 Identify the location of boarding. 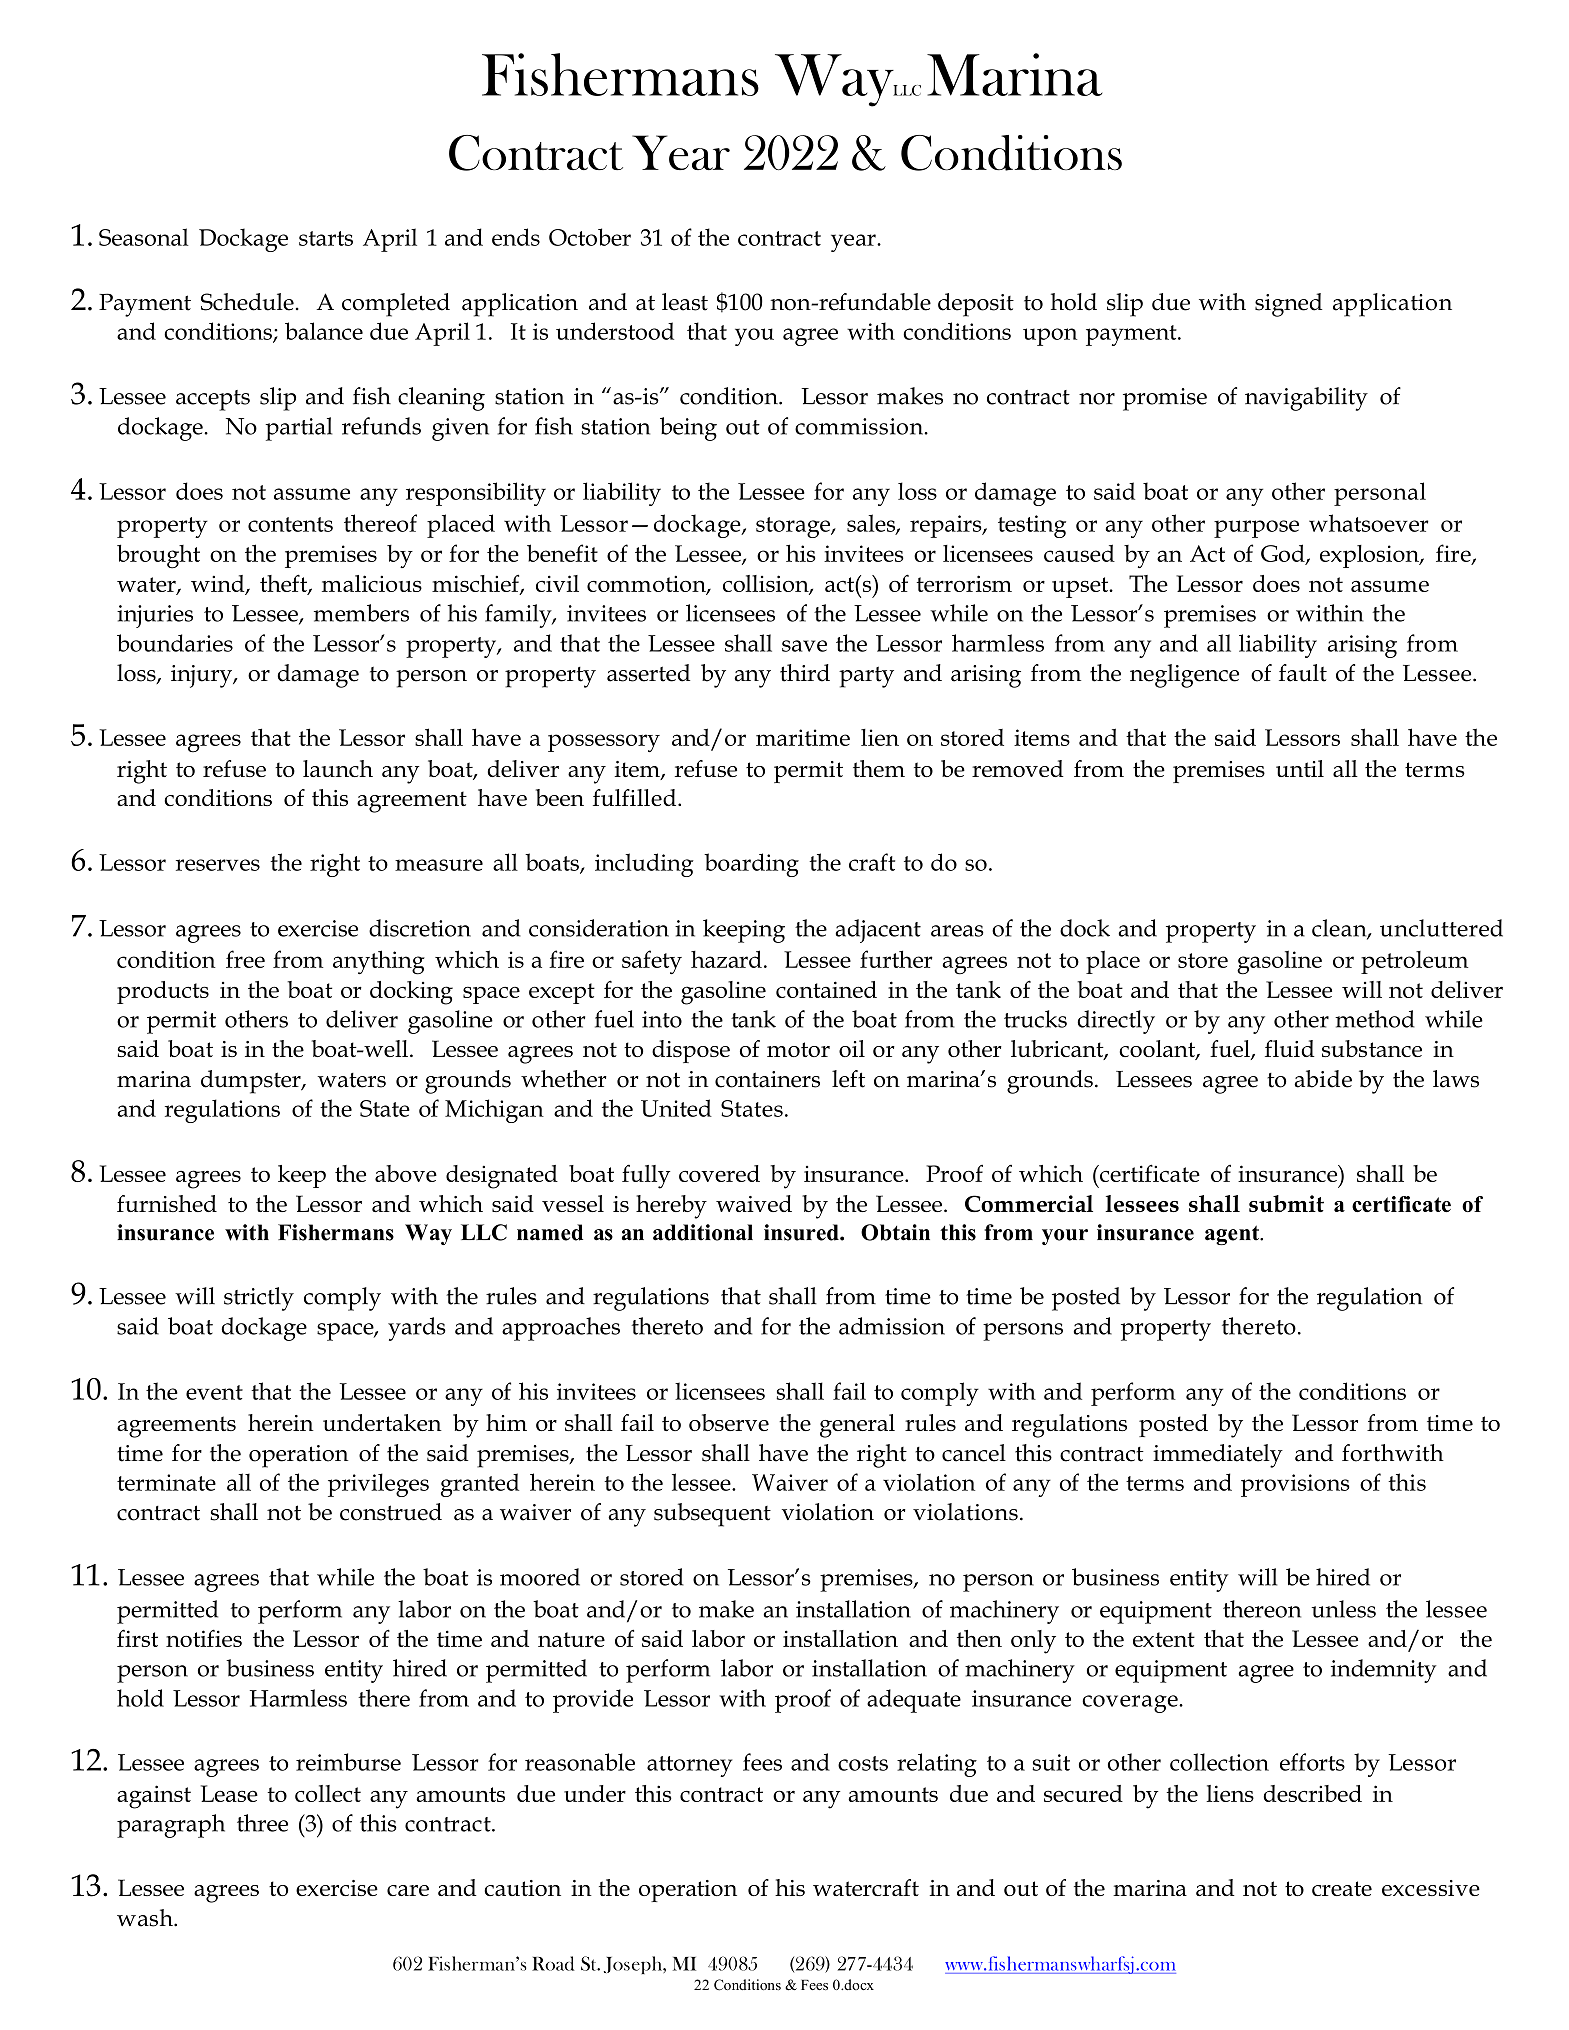
(751, 865).
